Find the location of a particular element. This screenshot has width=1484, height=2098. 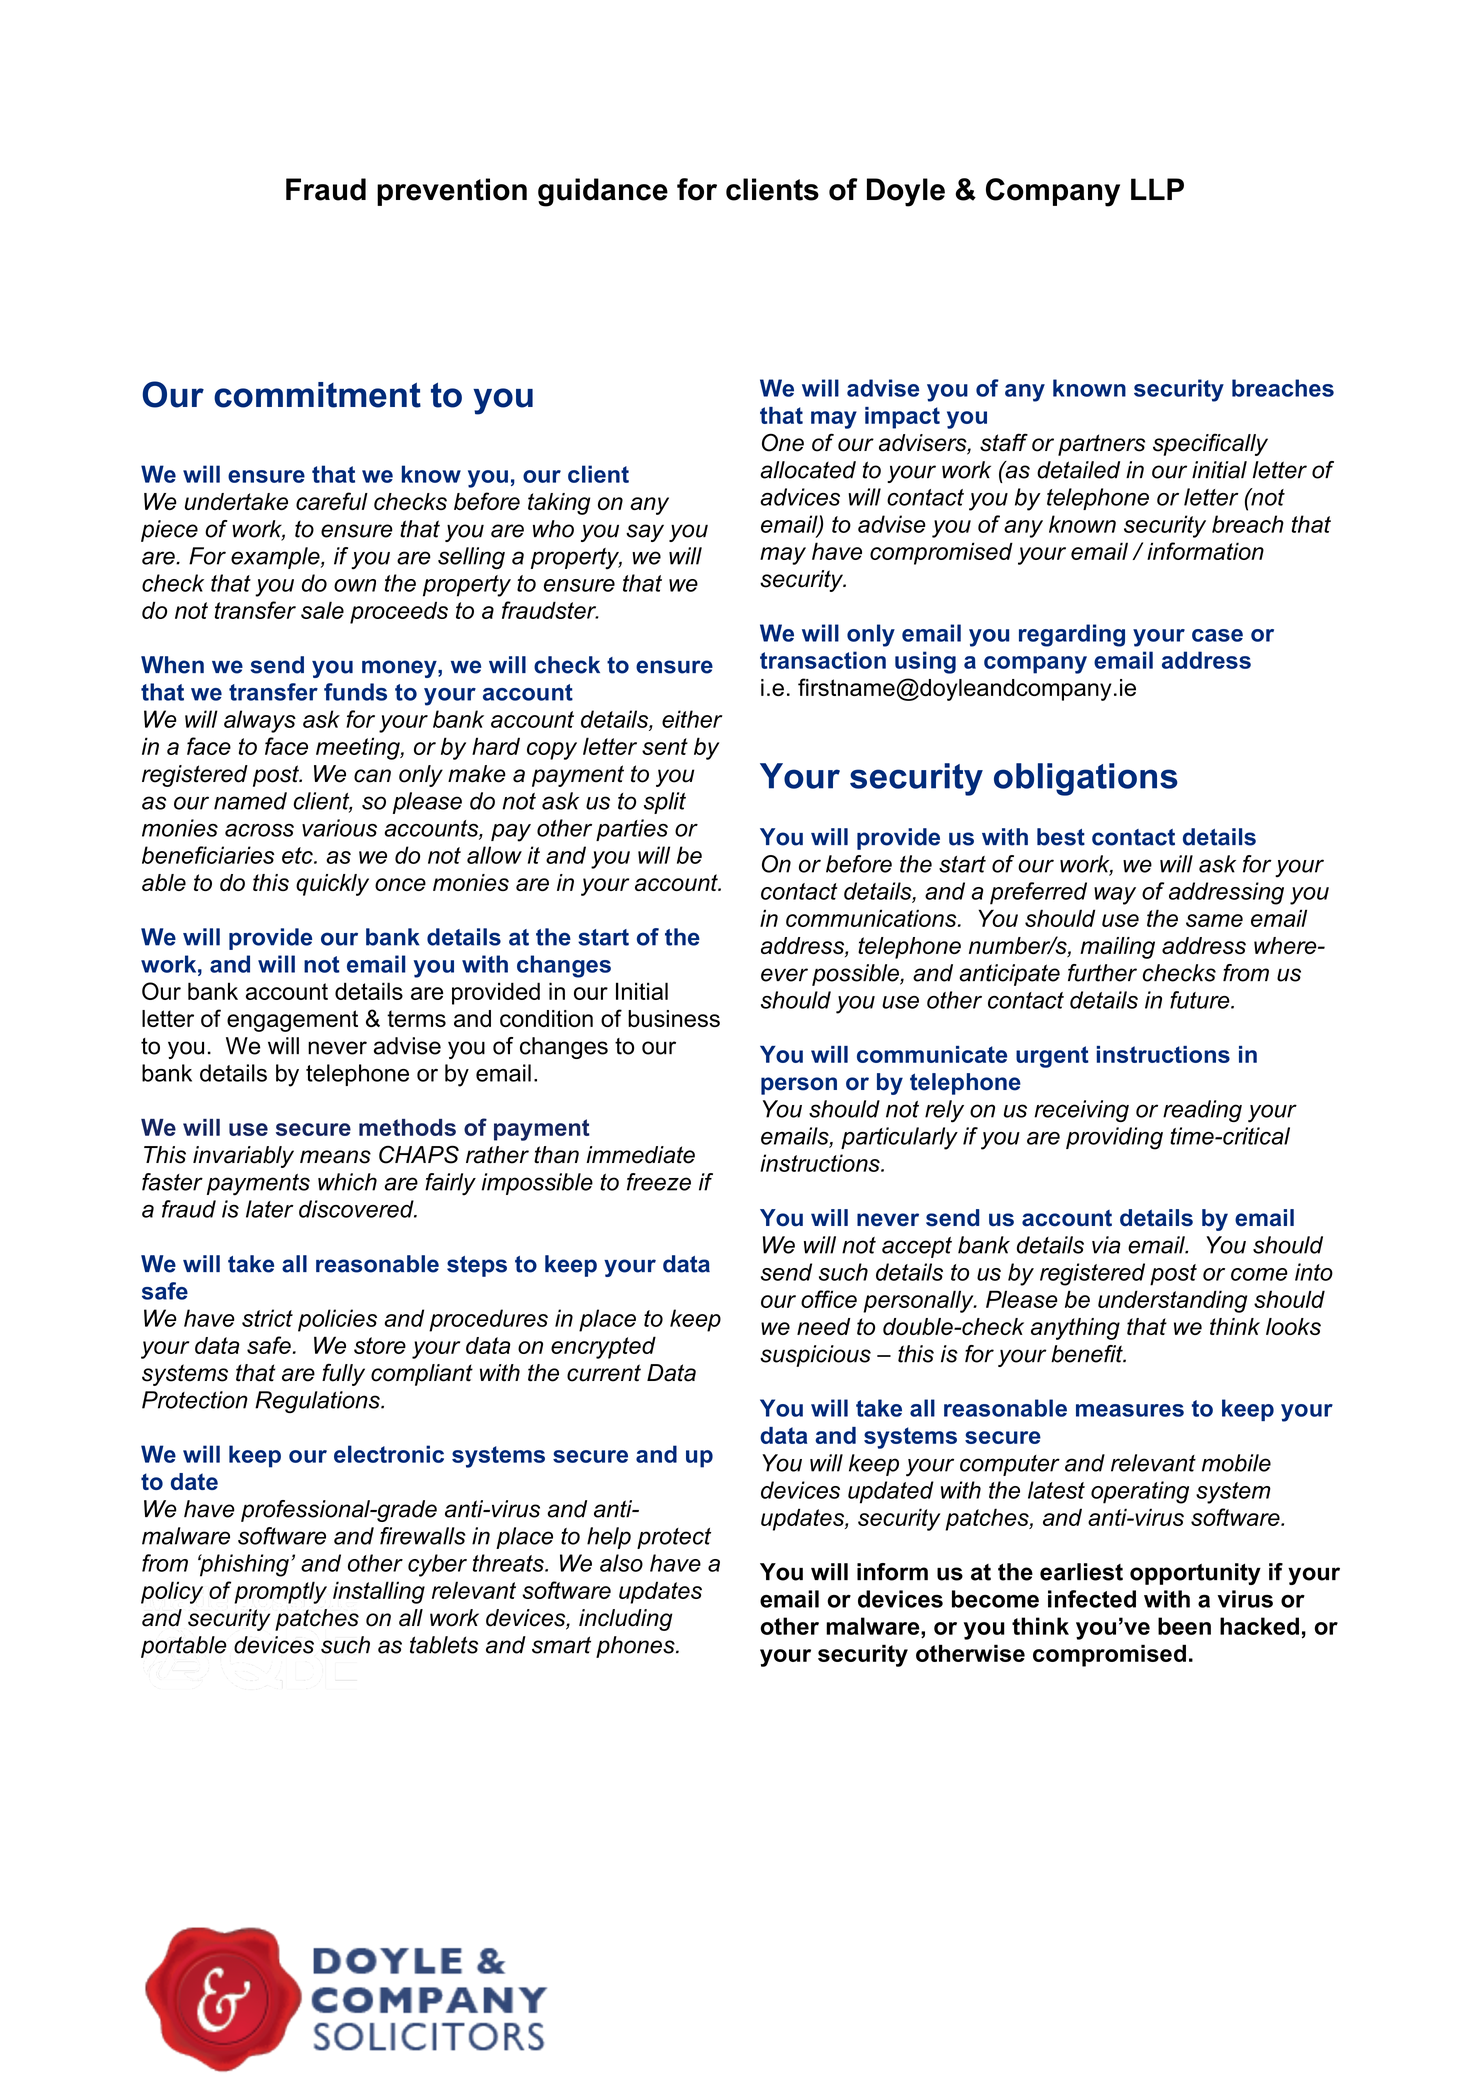

office is located at coordinates (829, 1299).
